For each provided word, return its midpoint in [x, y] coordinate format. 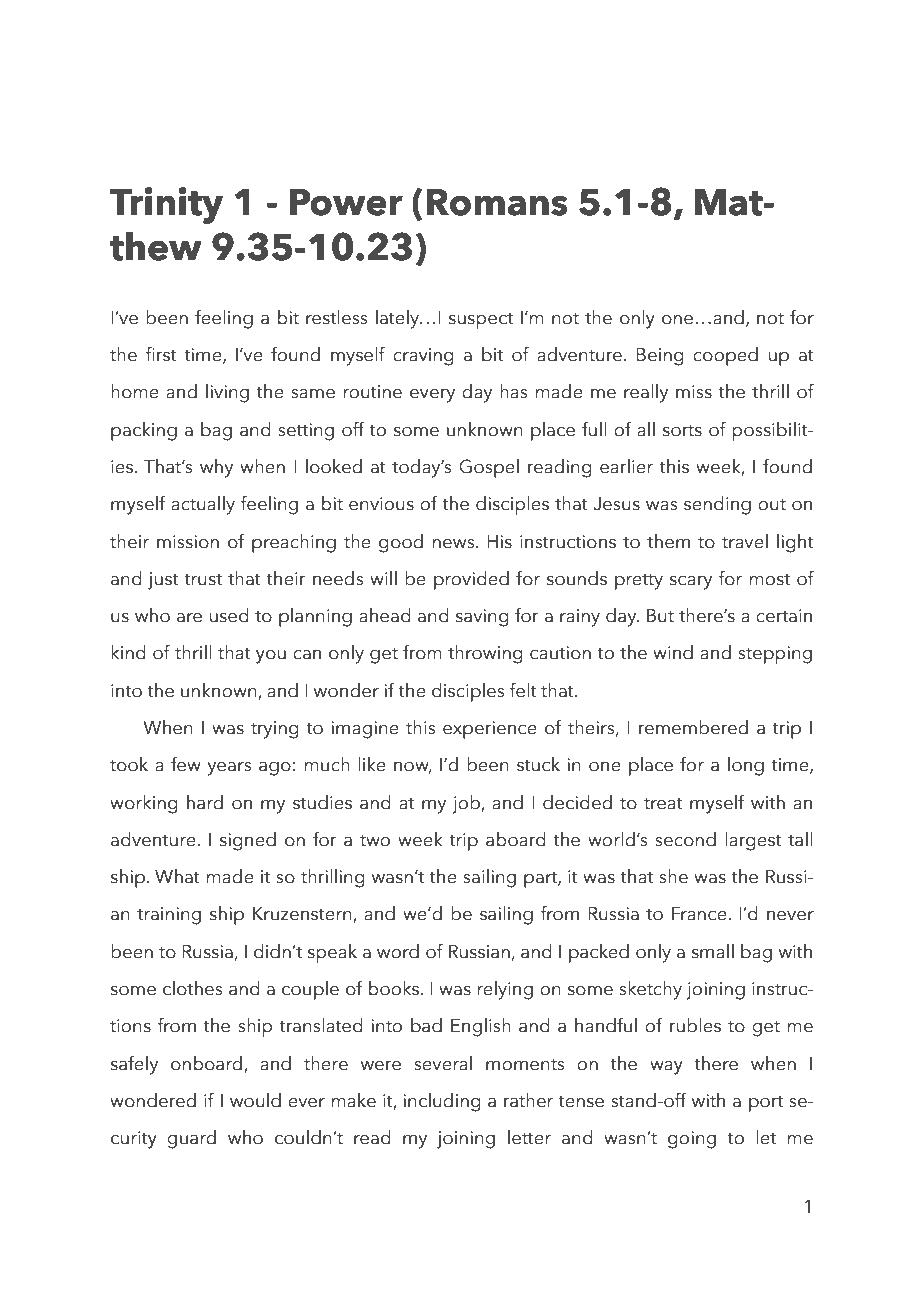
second [685, 839]
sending [717, 505]
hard [205, 802]
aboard [516, 839]
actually [203, 505]
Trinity [166, 205]
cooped [725, 356]
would [255, 1100]
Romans [497, 202]
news [455, 544]
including [442, 1102]
